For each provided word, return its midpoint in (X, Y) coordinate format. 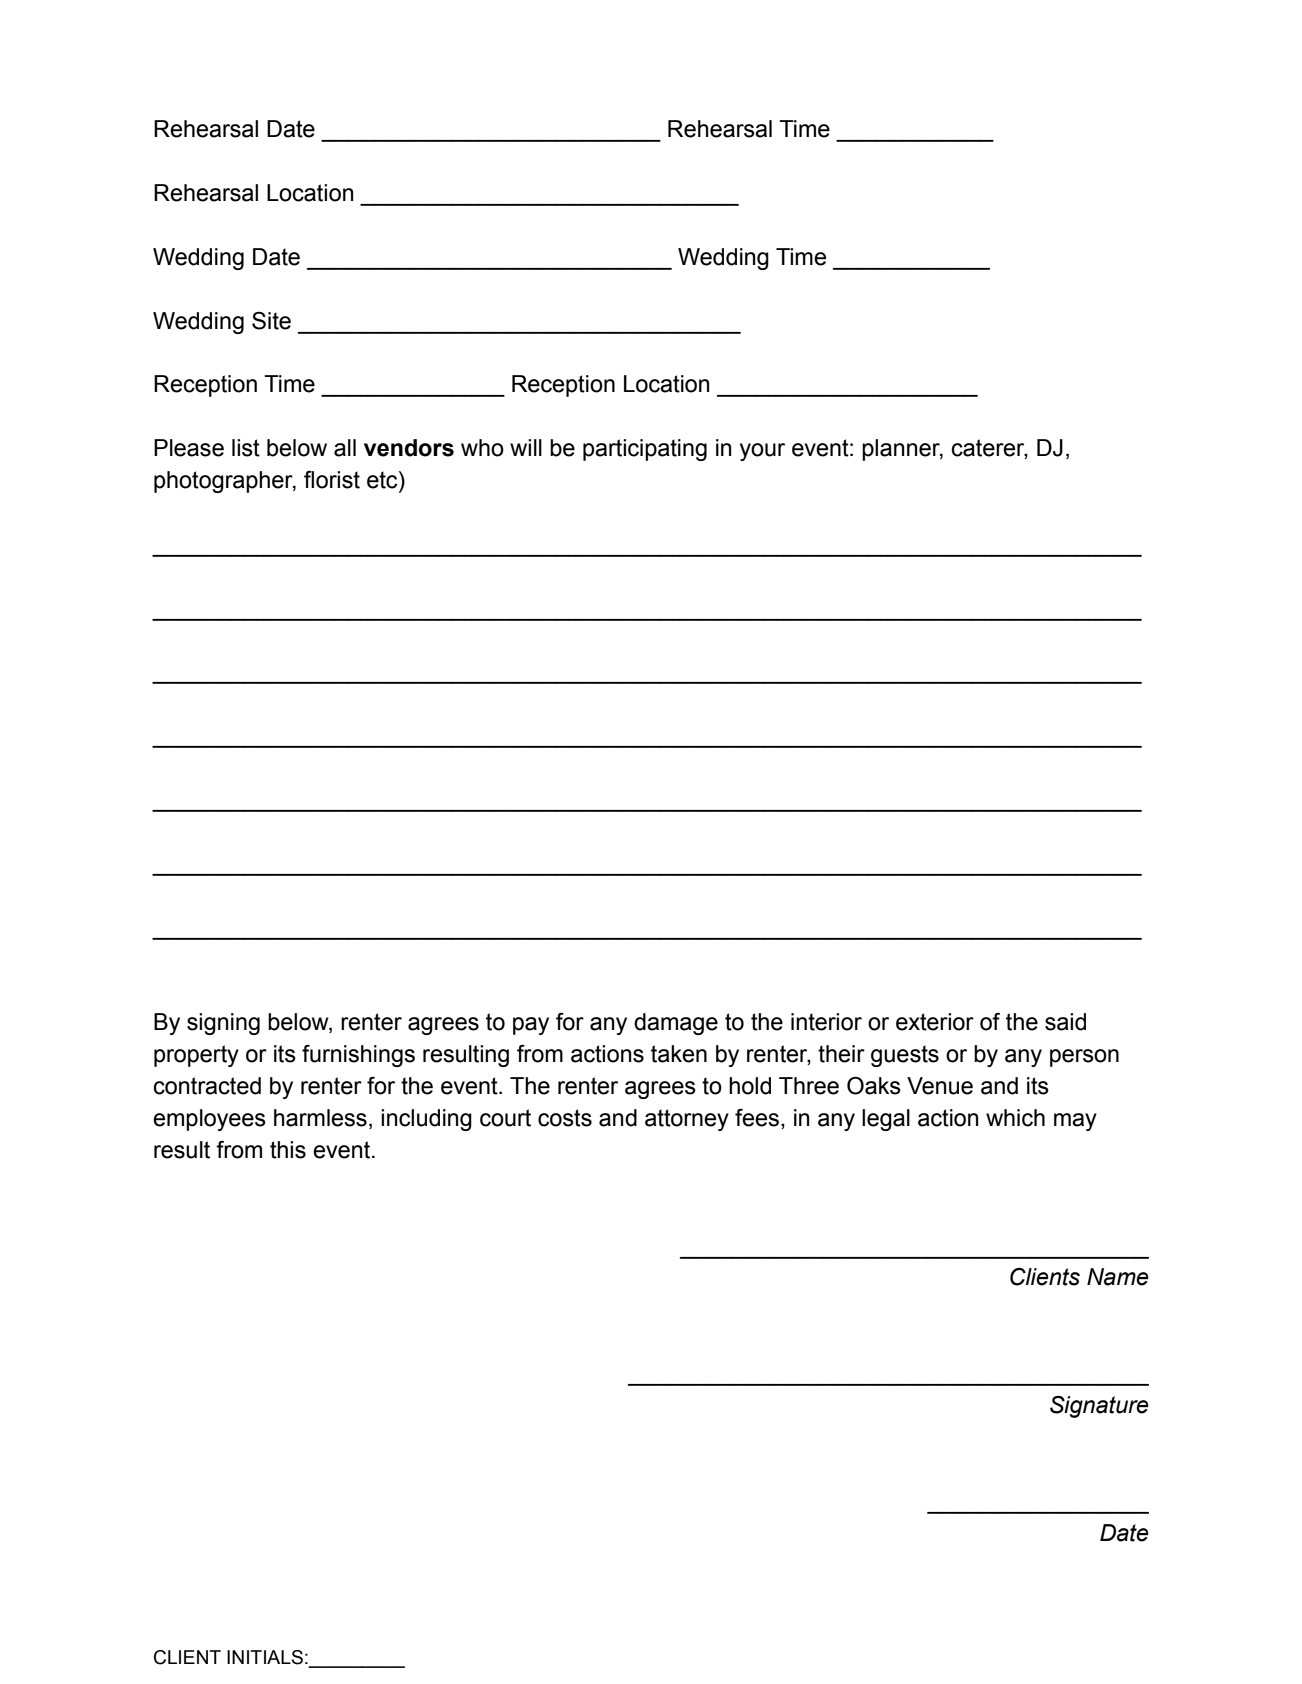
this (288, 1150)
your (762, 452)
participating (645, 450)
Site (271, 321)
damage (676, 1024)
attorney (687, 1120)
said (1065, 1022)
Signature (1099, 1407)
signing (223, 1024)
